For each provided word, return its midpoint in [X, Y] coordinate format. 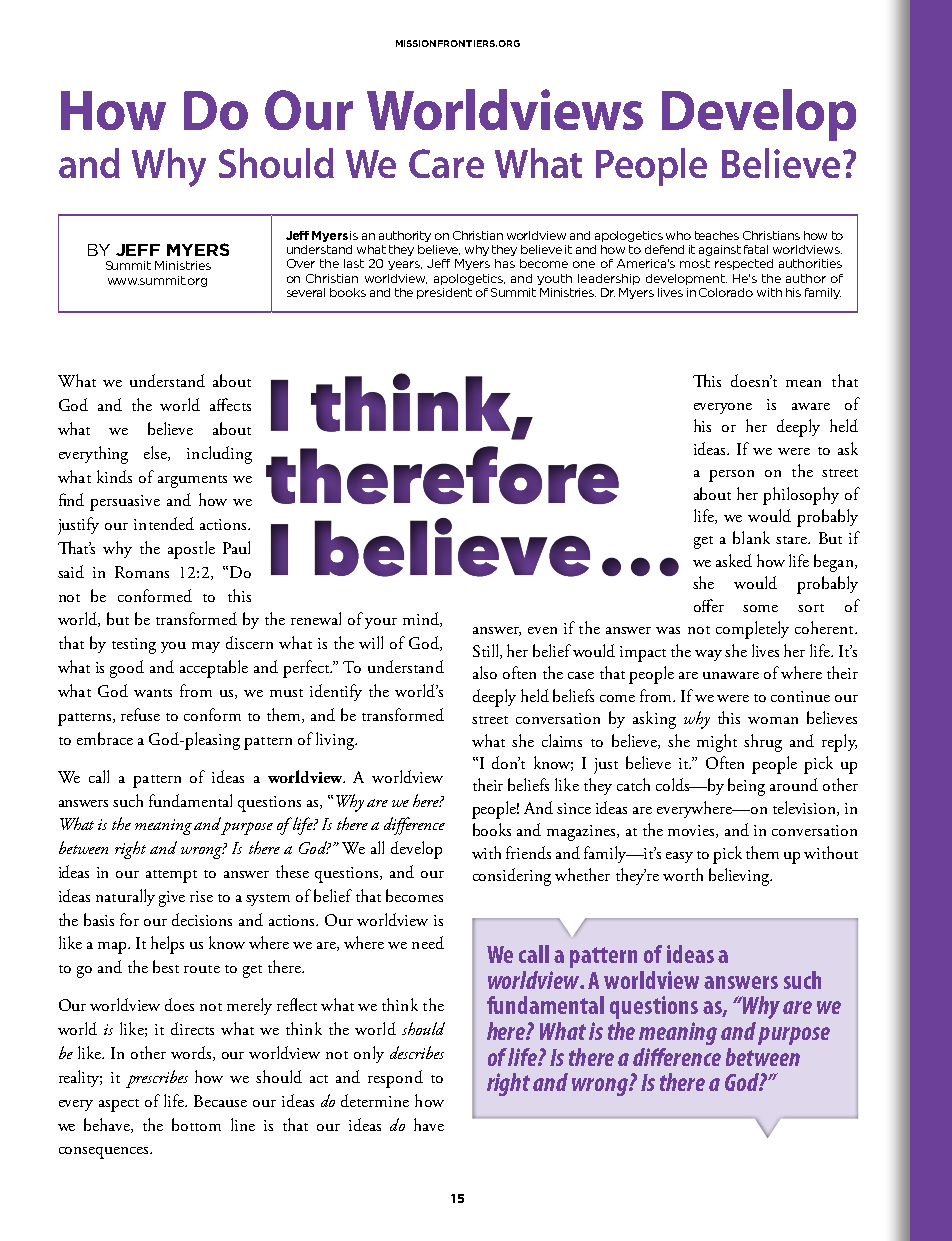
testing [134, 646]
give [172, 899]
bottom [196, 1124]
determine [375, 1100]
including [219, 455]
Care [446, 163]
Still [487, 651]
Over [301, 263]
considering [512, 877]
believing [740, 877]
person [731, 476]
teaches [717, 235]
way [708, 655]
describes [417, 1052]
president [444, 293]
